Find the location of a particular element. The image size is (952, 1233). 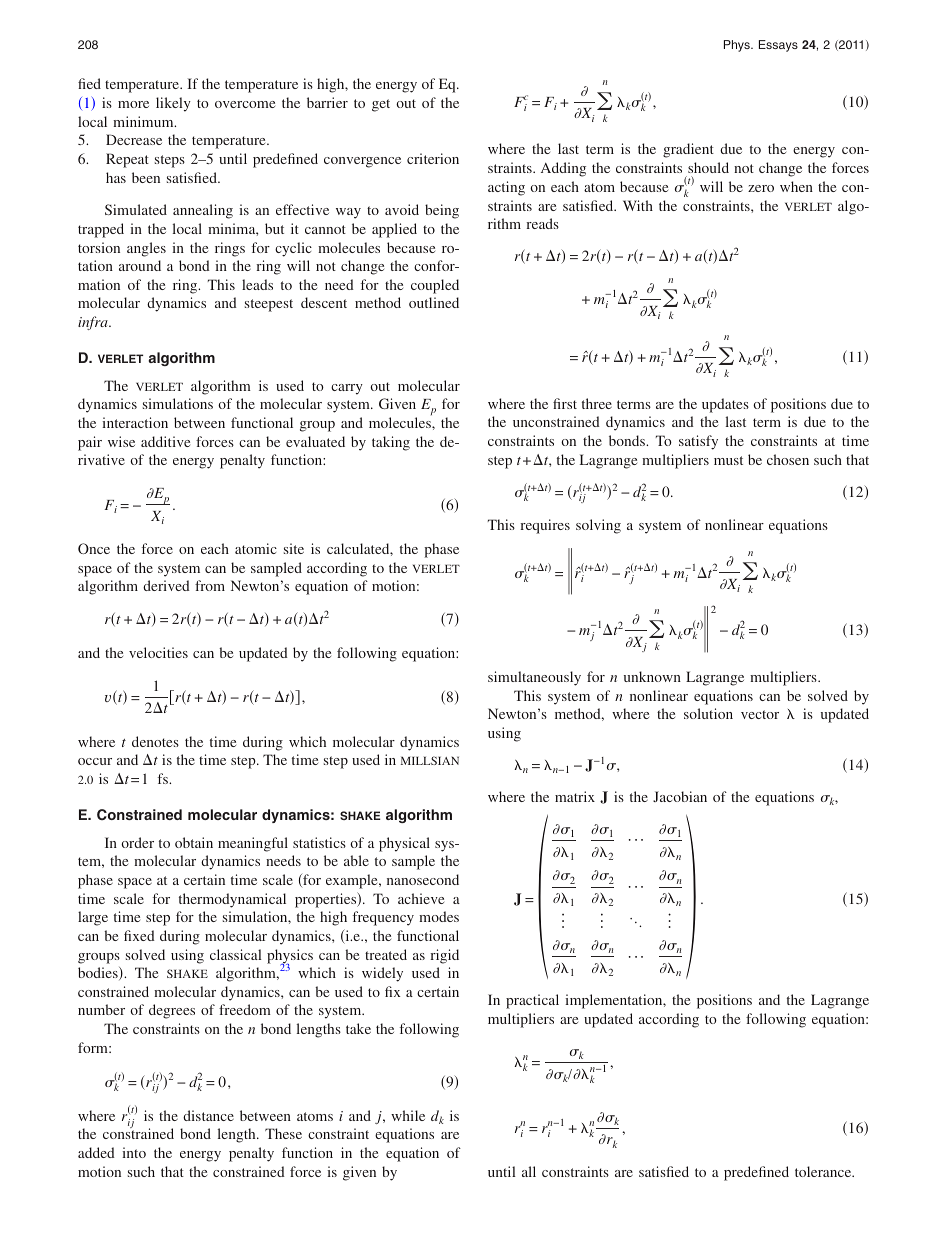

likely is located at coordinates (173, 104).
